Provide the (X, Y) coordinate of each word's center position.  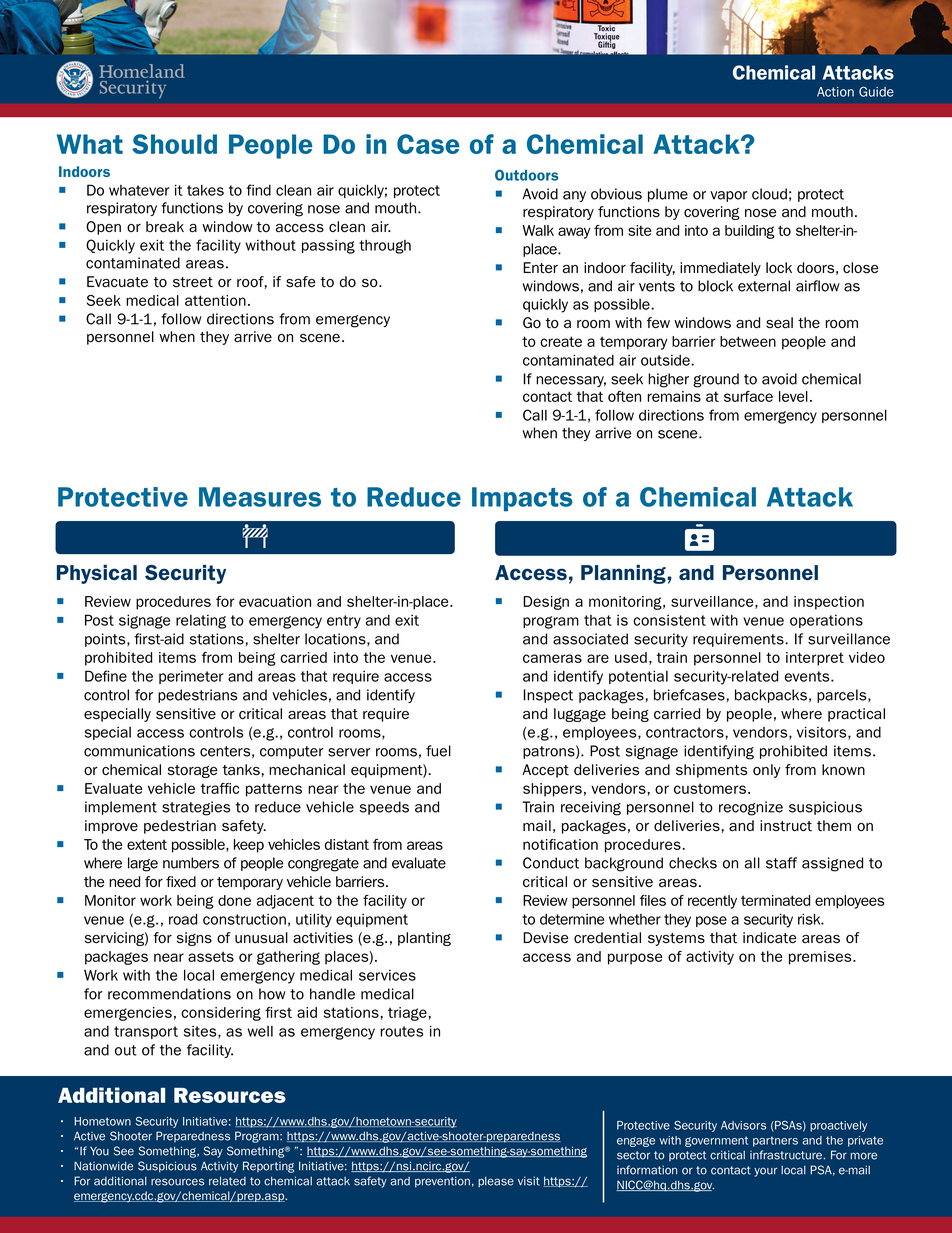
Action (835, 92)
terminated (775, 900)
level (793, 396)
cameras (552, 658)
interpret (815, 659)
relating (201, 622)
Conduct (551, 863)
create (561, 341)
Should (174, 144)
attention (215, 300)
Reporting (268, 1167)
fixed (181, 882)
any (574, 196)
